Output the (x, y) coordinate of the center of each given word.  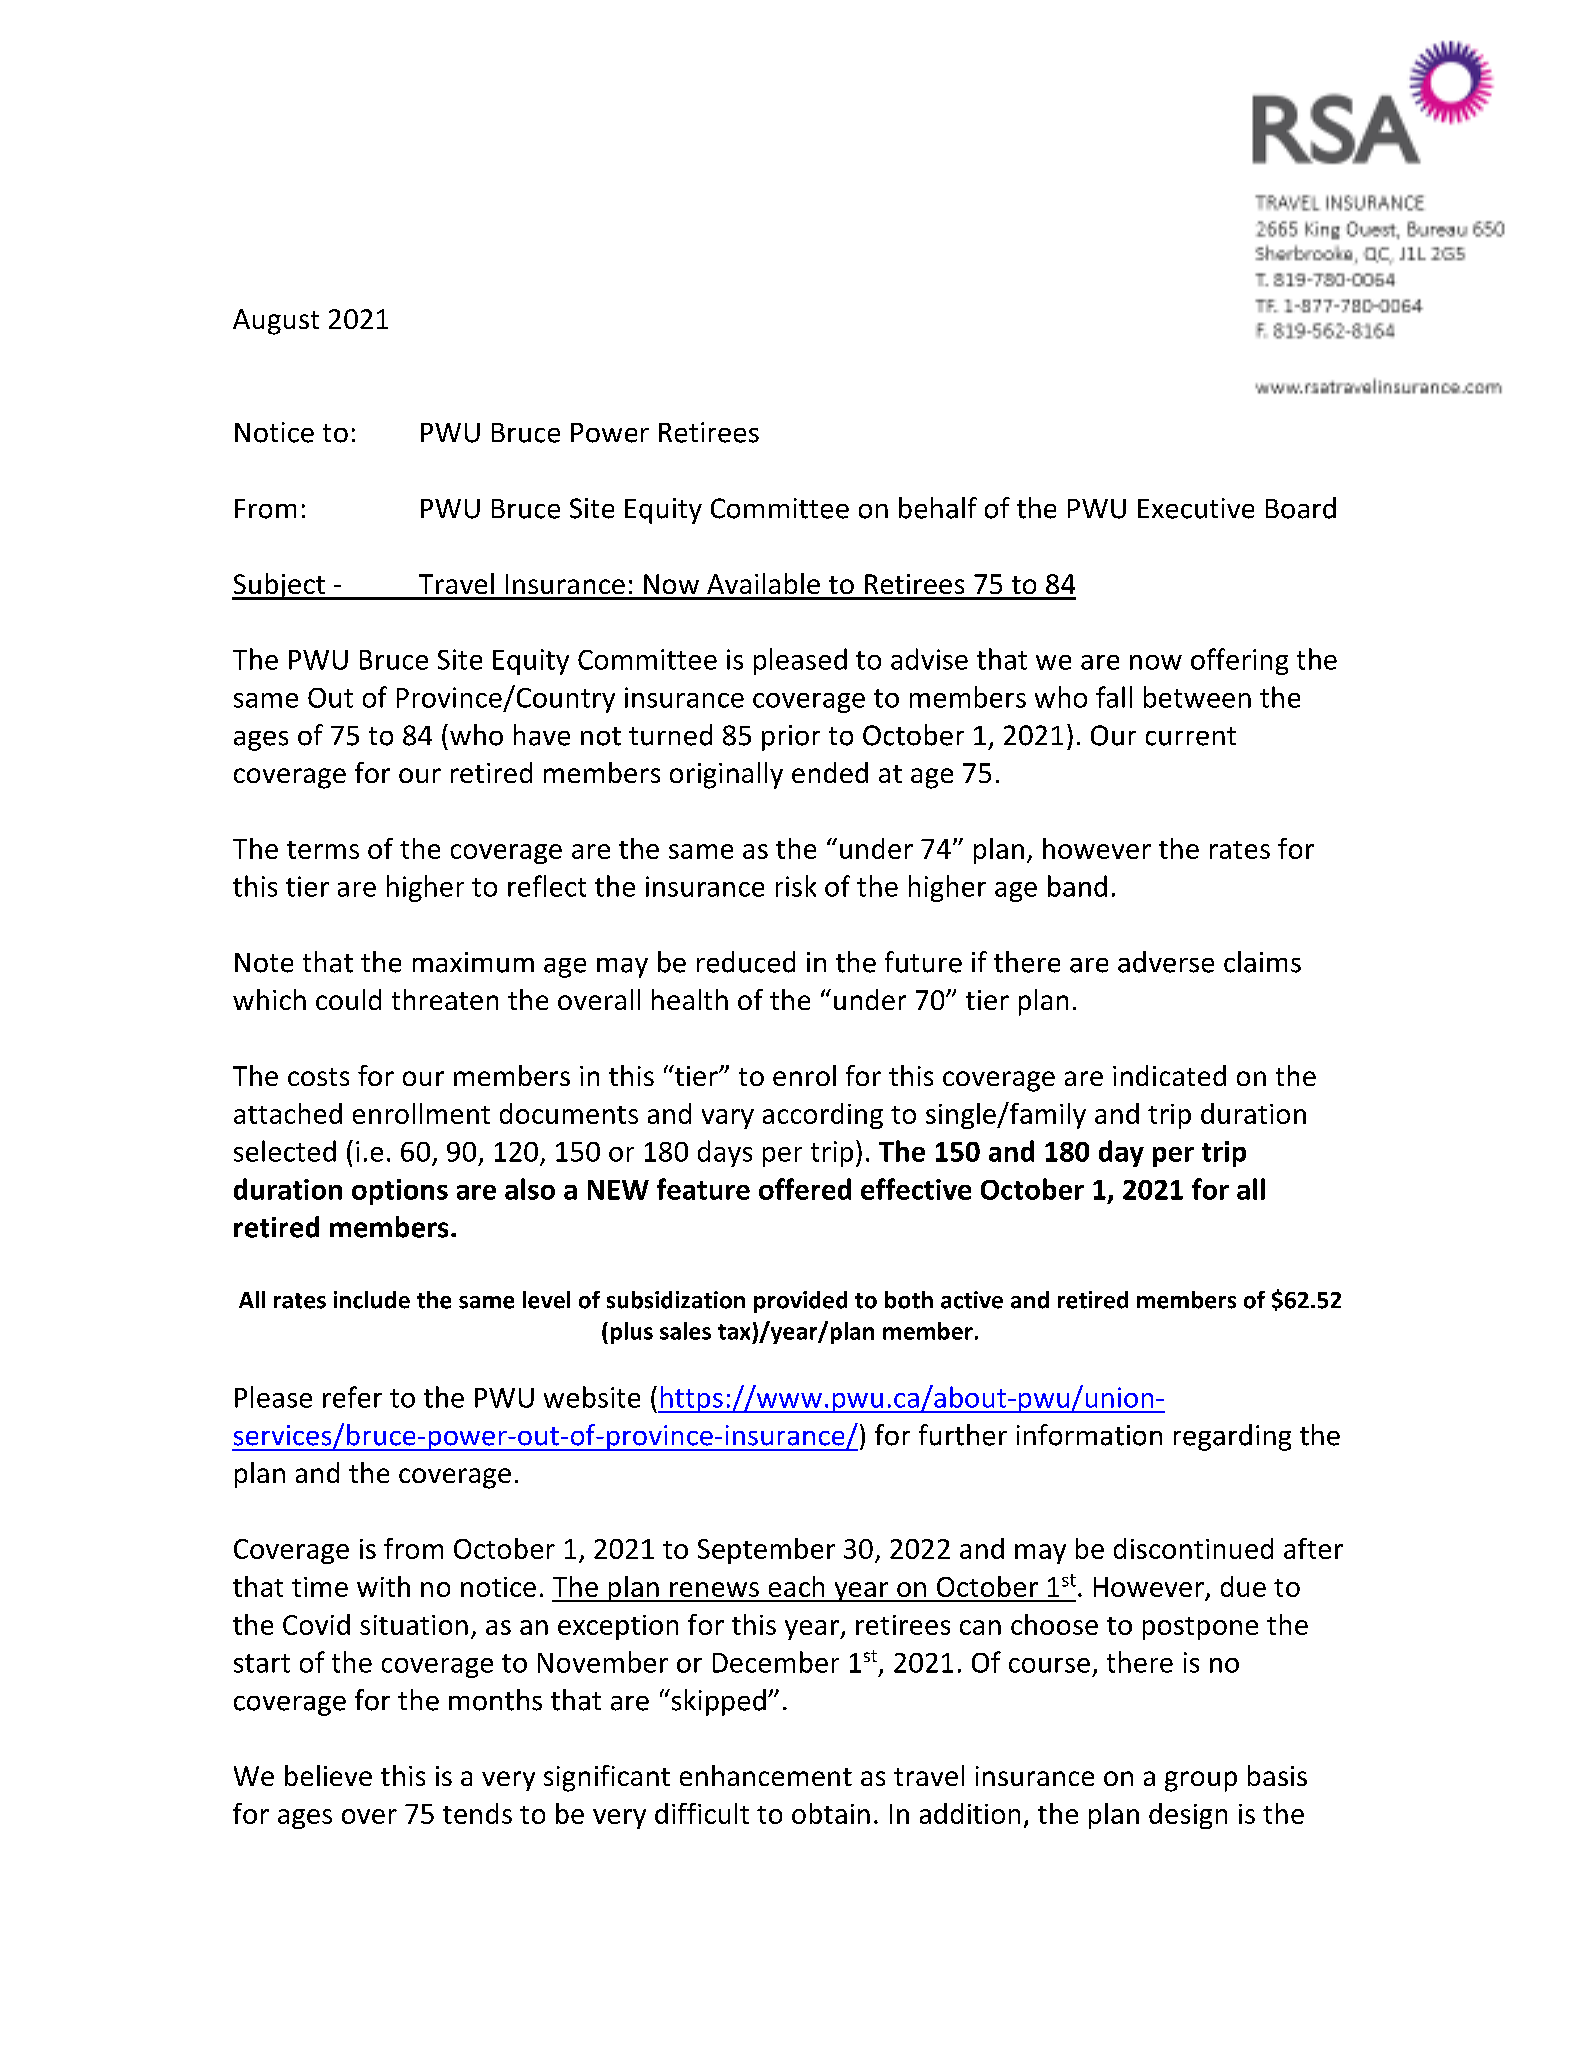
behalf (938, 508)
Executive (1196, 508)
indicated (1169, 1075)
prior (791, 738)
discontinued (1193, 1548)
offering (1239, 661)
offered (805, 1189)
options (400, 1192)
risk (796, 886)
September (766, 1551)
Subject (279, 586)
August (276, 322)
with (383, 1586)
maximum (473, 962)
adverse (1166, 962)
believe (328, 1775)
